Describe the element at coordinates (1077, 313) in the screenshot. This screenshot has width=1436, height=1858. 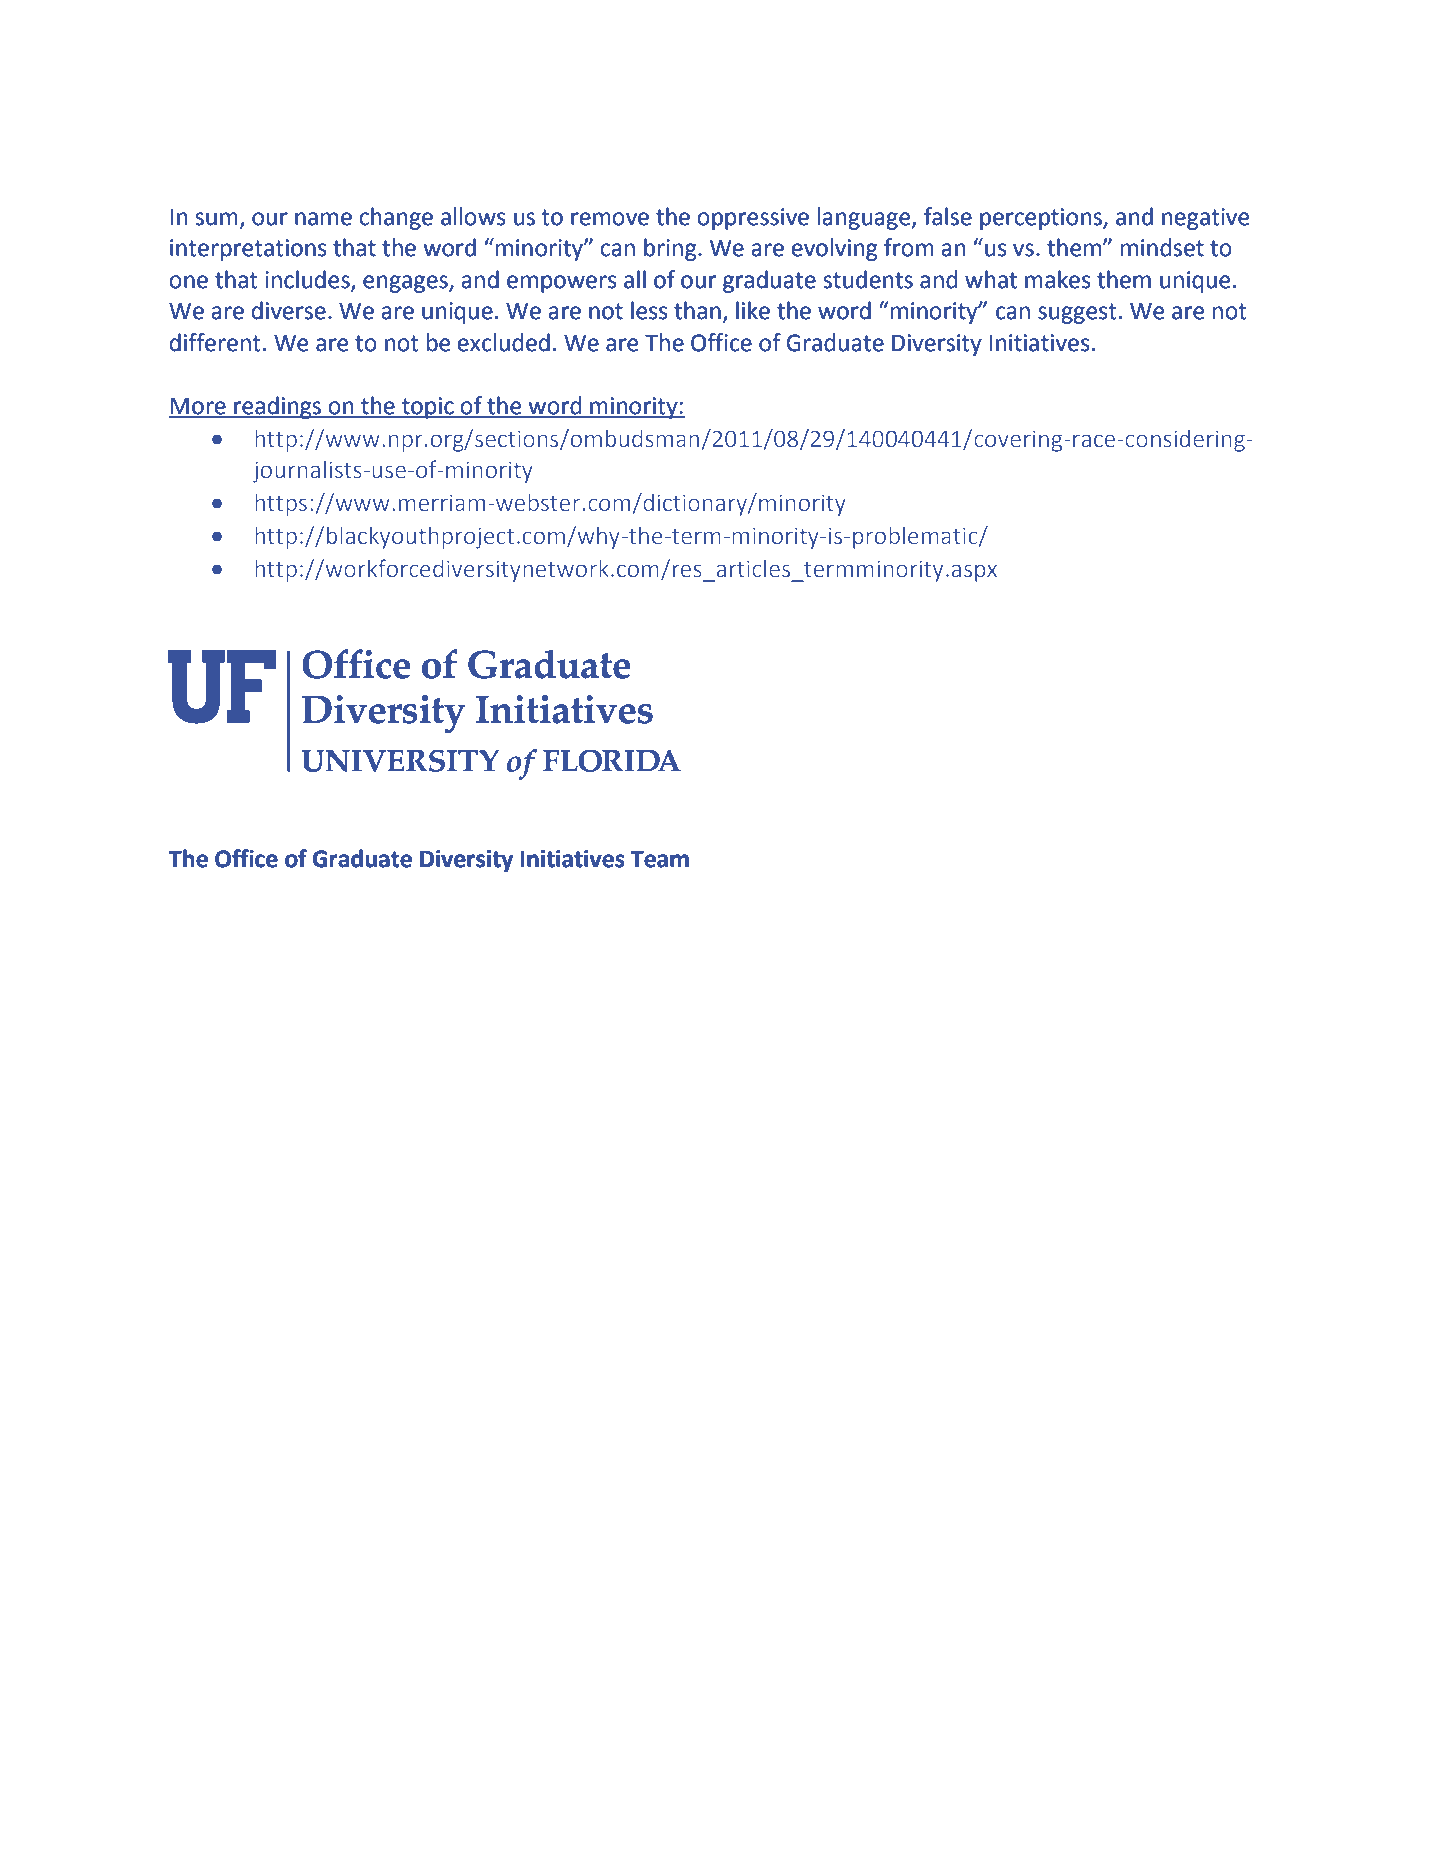
I see `suggest` at that location.
